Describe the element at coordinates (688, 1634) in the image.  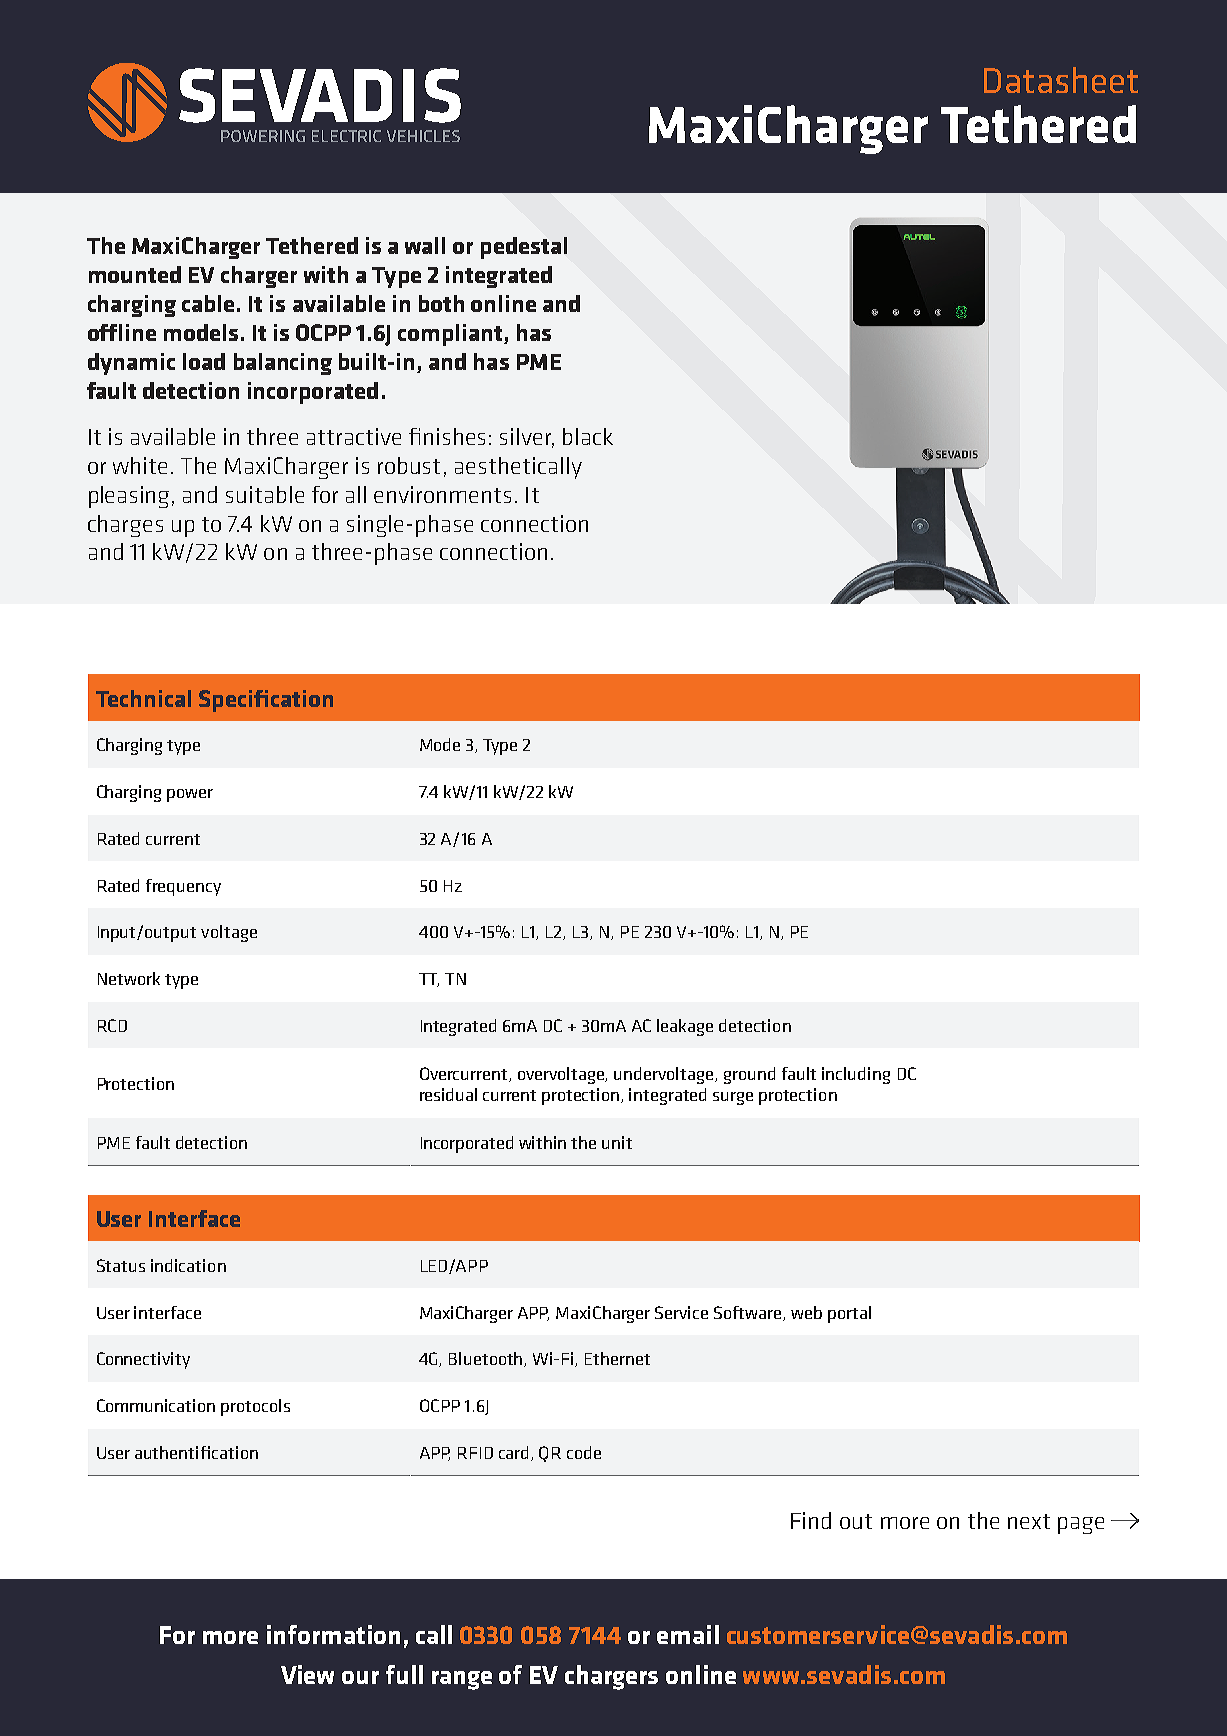
I see `email` at that location.
